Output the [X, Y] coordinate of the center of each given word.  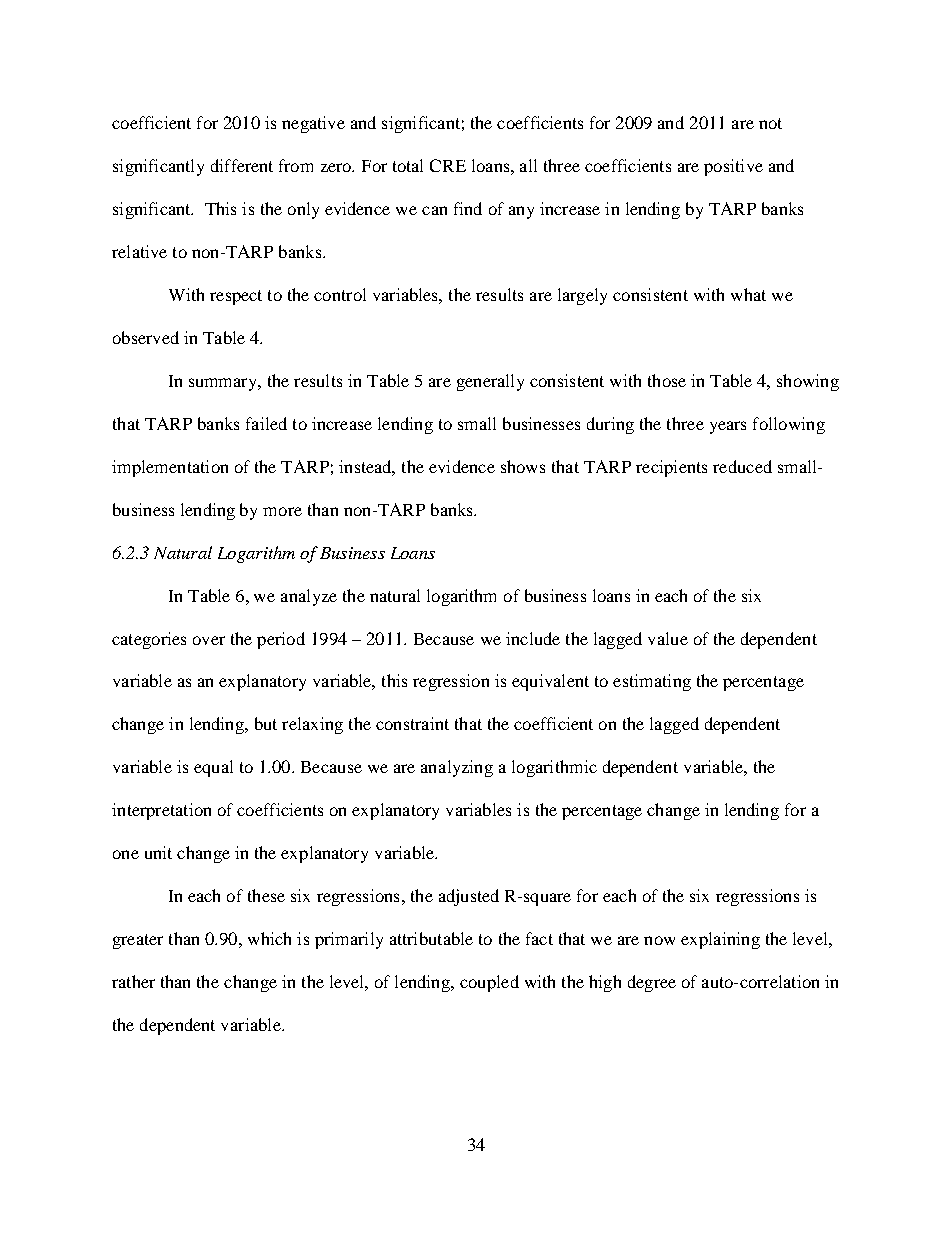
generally [490, 382]
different [242, 165]
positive [733, 167]
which [269, 938]
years [728, 427]
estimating [652, 682]
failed [266, 423]
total [408, 165]
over [209, 640]
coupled [489, 983]
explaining [720, 940]
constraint [412, 723]
